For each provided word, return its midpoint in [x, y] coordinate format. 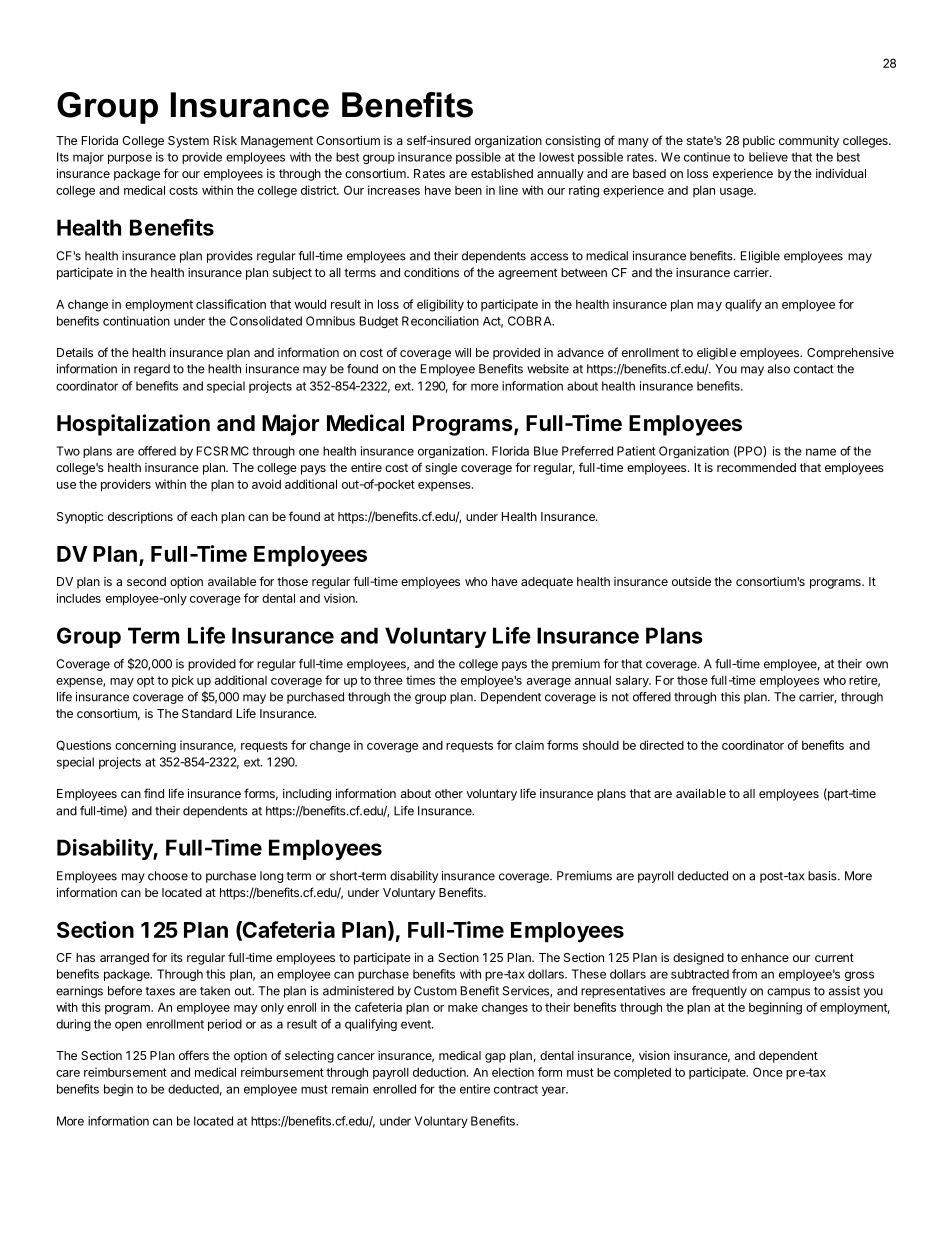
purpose [130, 159]
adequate [547, 583]
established [502, 173]
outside [691, 581]
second [146, 581]
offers [194, 1055]
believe [768, 157]
